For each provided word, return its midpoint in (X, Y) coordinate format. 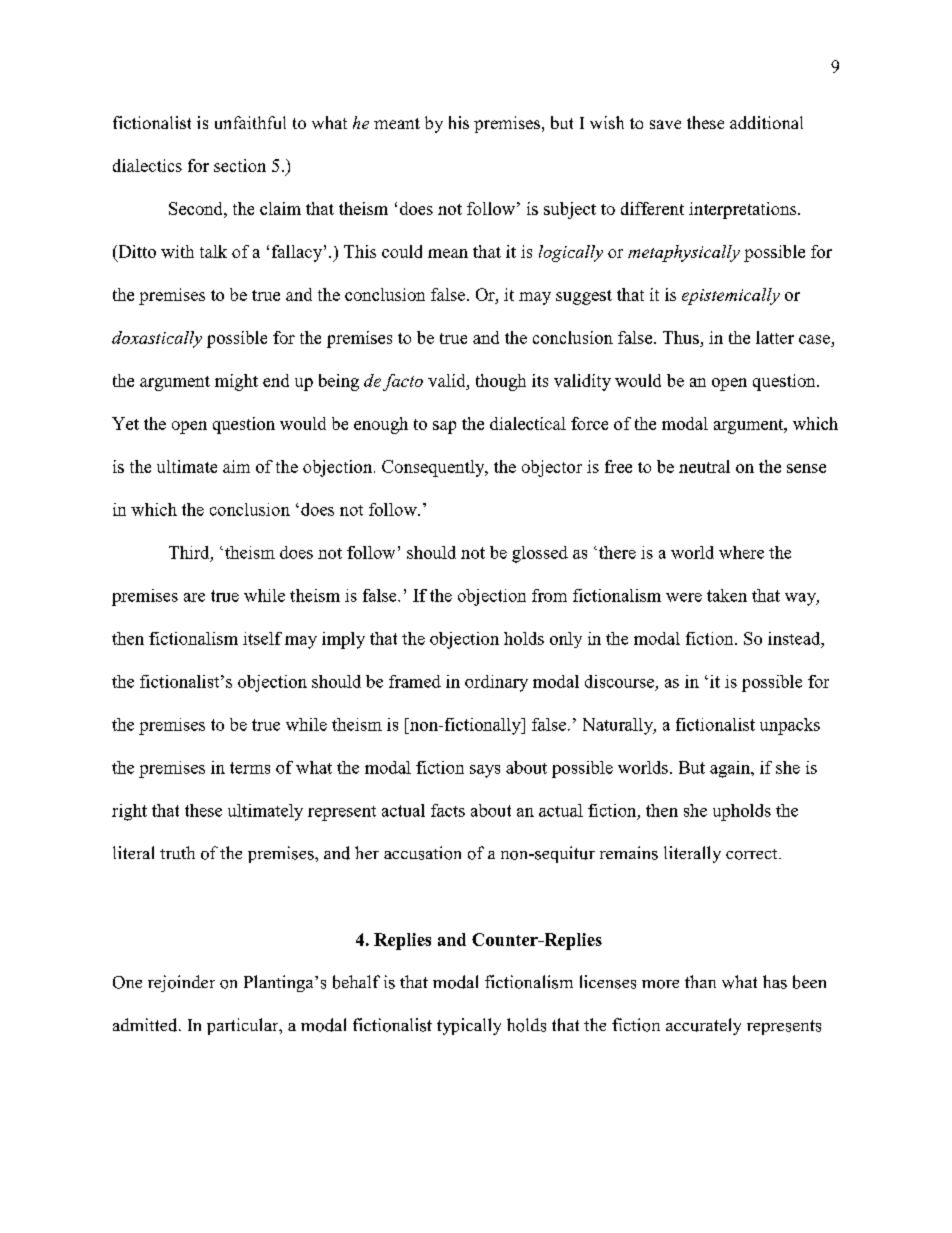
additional (766, 122)
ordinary (496, 683)
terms (250, 768)
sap (444, 427)
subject (570, 210)
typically (469, 1026)
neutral (704, 466)
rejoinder (181, 983)
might (236, 382)
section (240, 165)
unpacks (790, 726)
